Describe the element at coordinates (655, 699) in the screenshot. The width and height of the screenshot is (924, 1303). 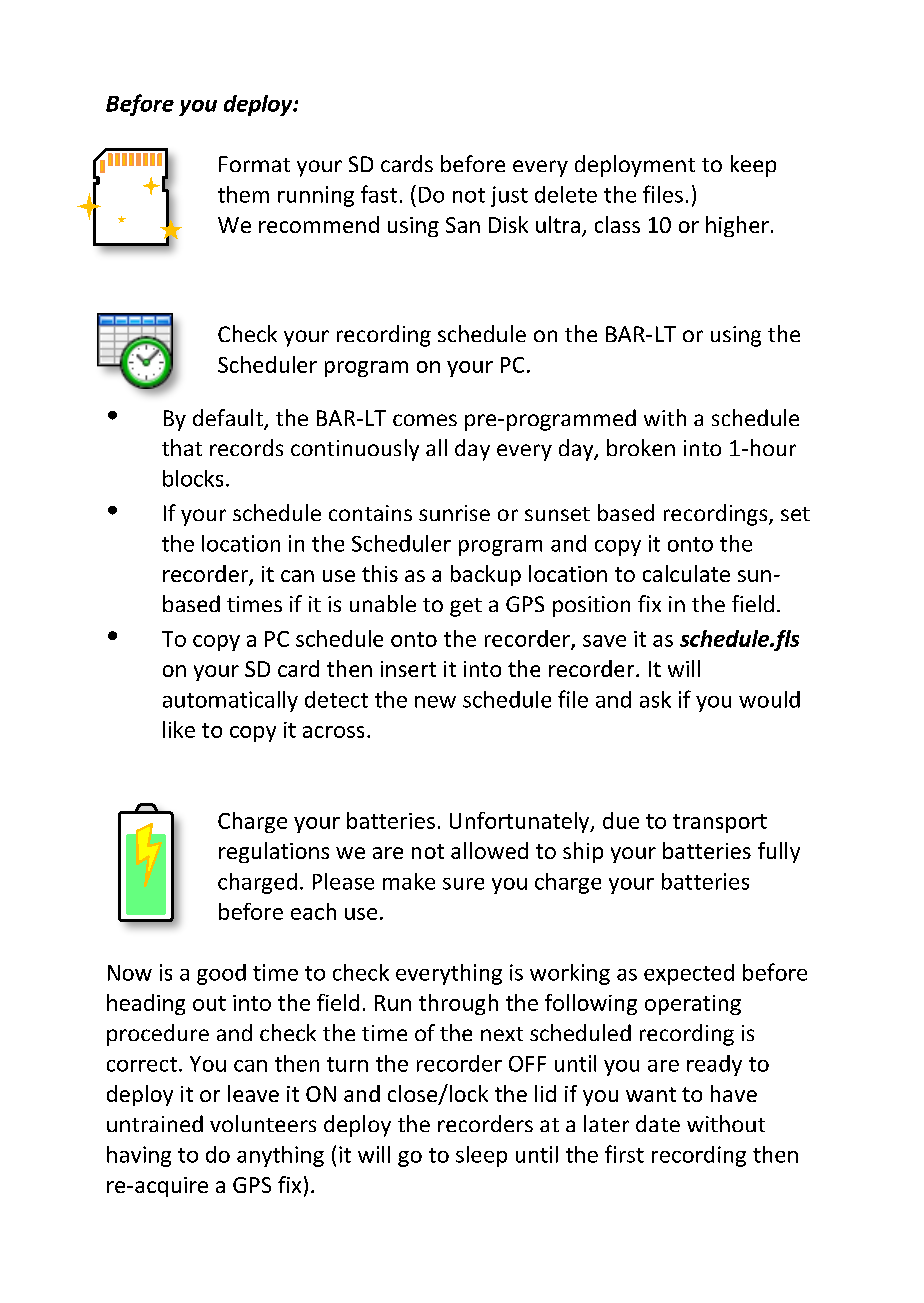
I see `ask` at that location.
